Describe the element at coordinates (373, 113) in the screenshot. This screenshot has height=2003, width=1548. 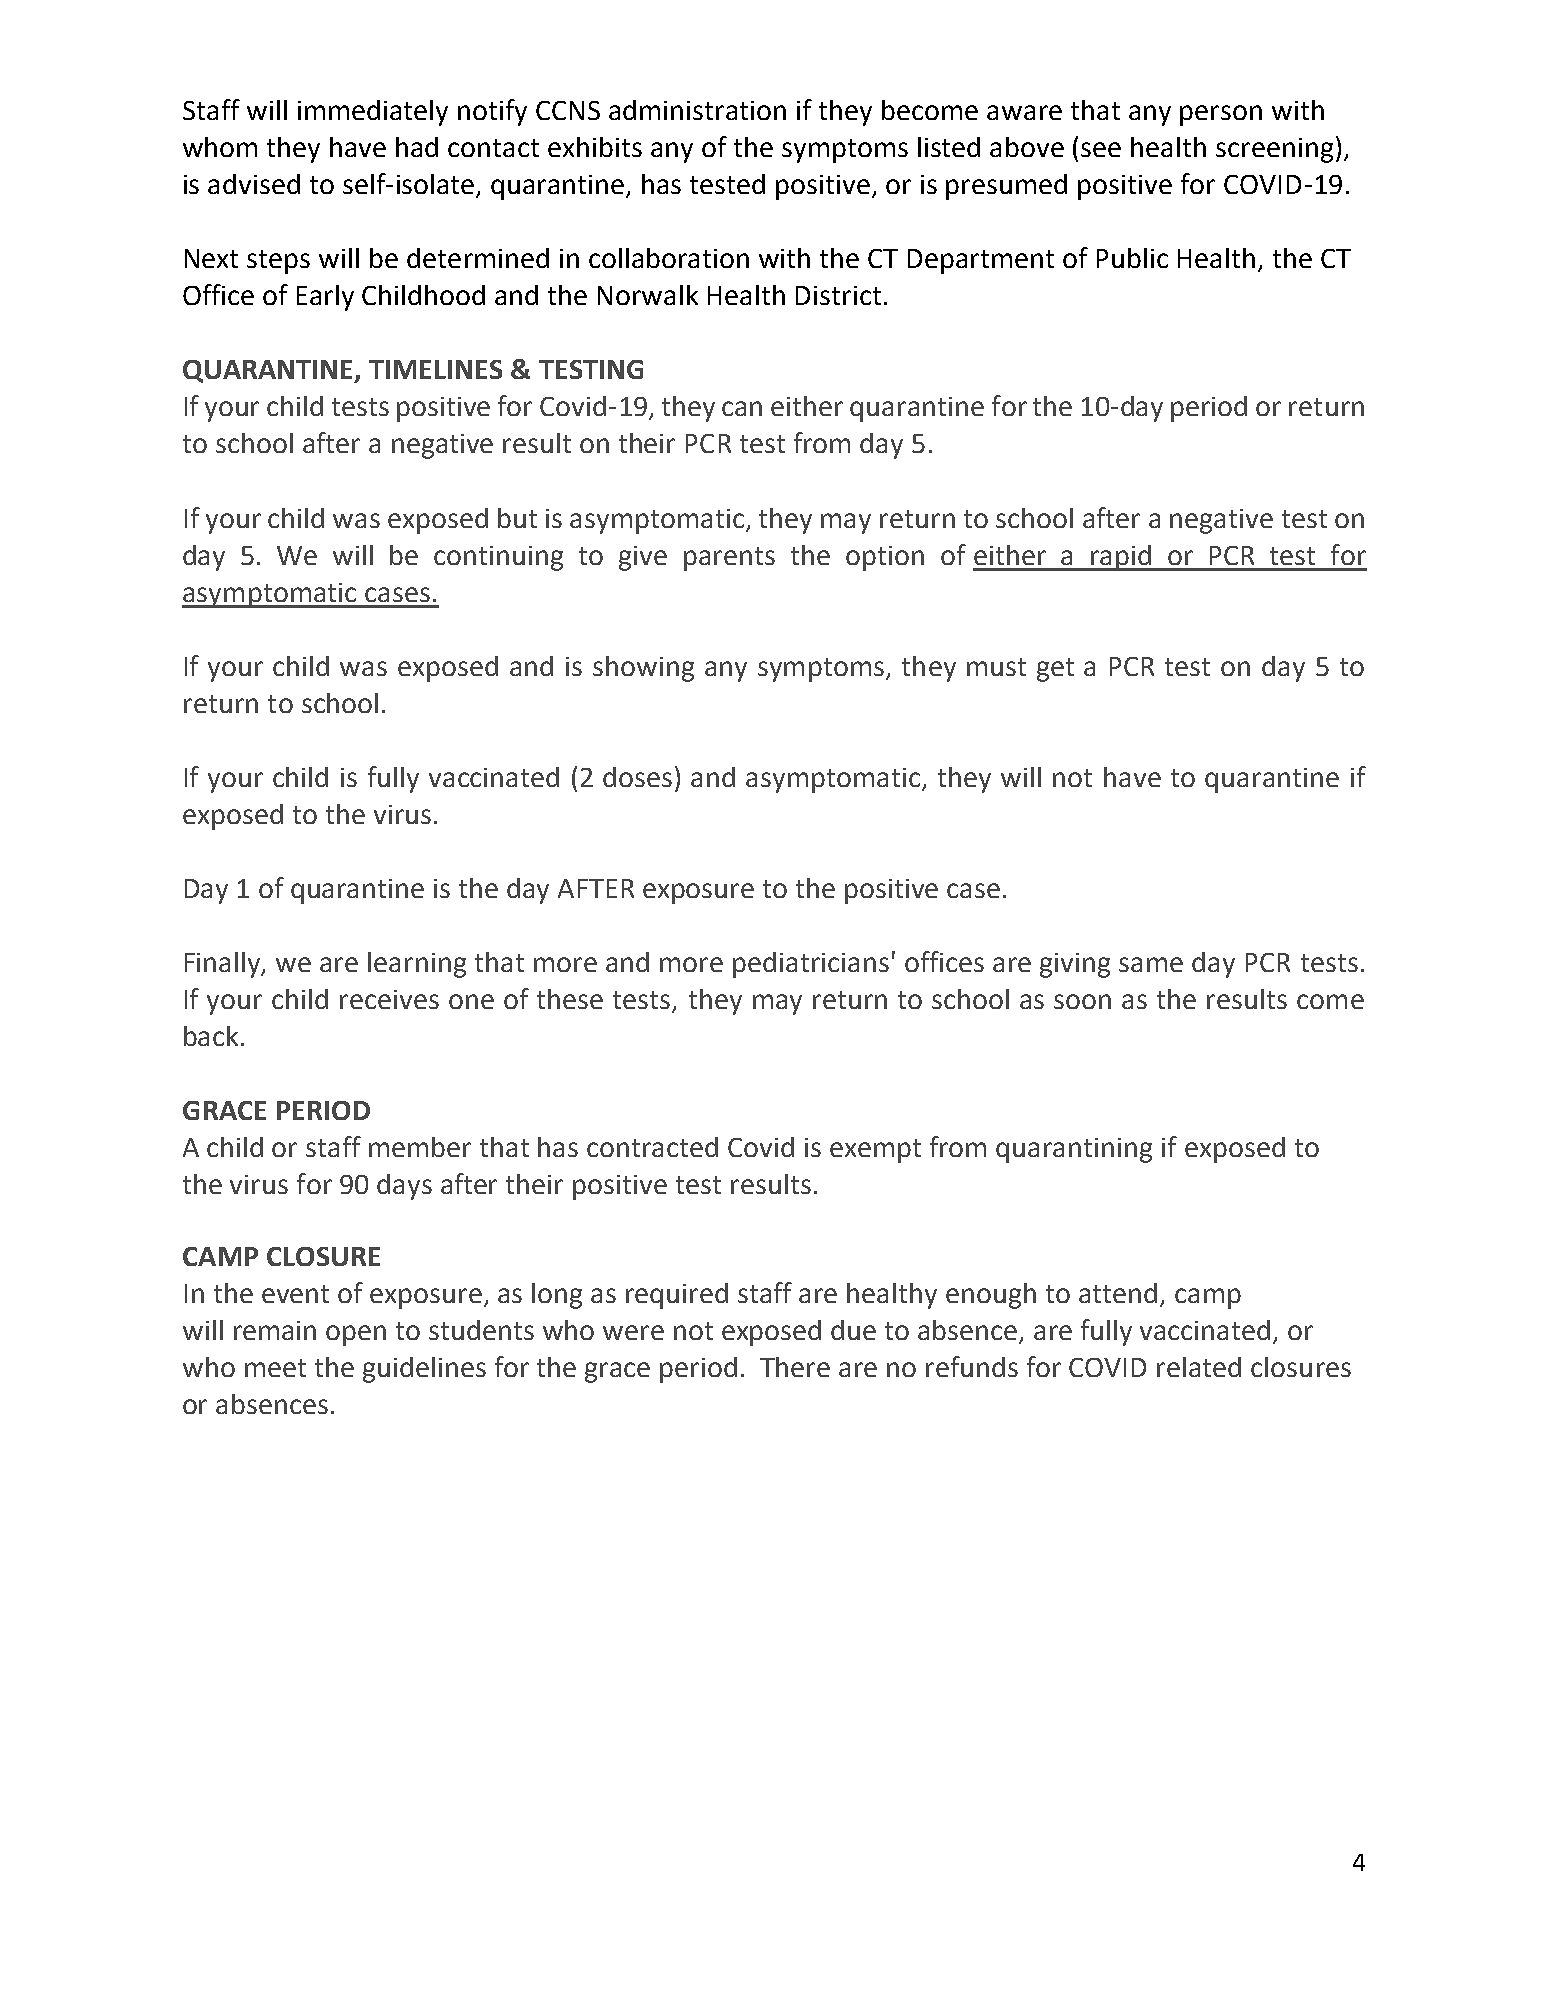
I see `immediately` at that location.
